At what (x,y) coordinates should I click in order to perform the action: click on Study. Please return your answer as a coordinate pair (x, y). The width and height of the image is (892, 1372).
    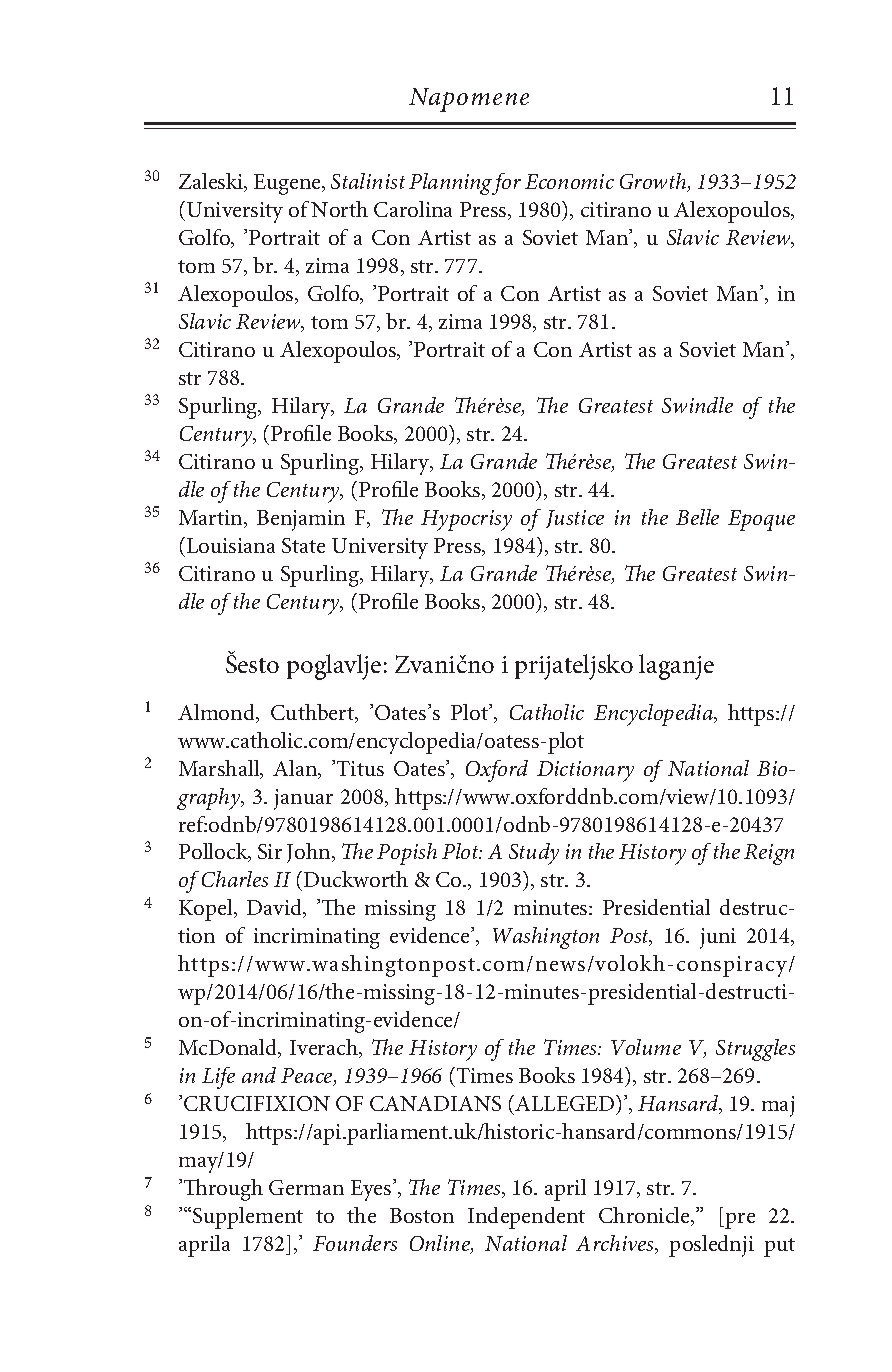
    Looking at the image, I should click on (534, 854).
